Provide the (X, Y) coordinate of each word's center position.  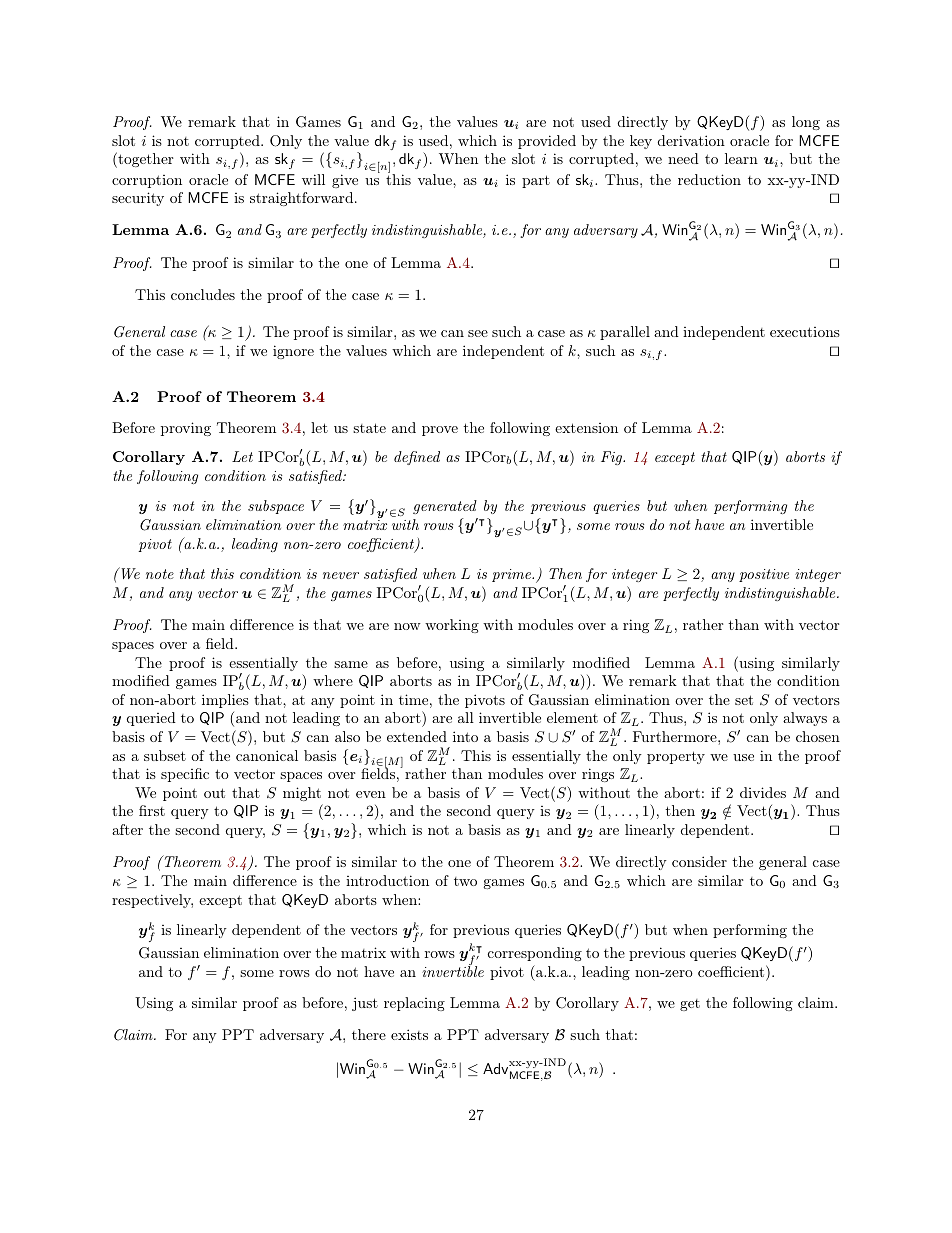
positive (764, 575)
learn (741, 158)
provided (547, 142)
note (160, 574)
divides (763, 792)
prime (512, 575)
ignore (293, 352)
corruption (147, 181)
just (365, 1004)
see (478, 333)
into (465, 736)
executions (805, 332)
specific (185, 775)
